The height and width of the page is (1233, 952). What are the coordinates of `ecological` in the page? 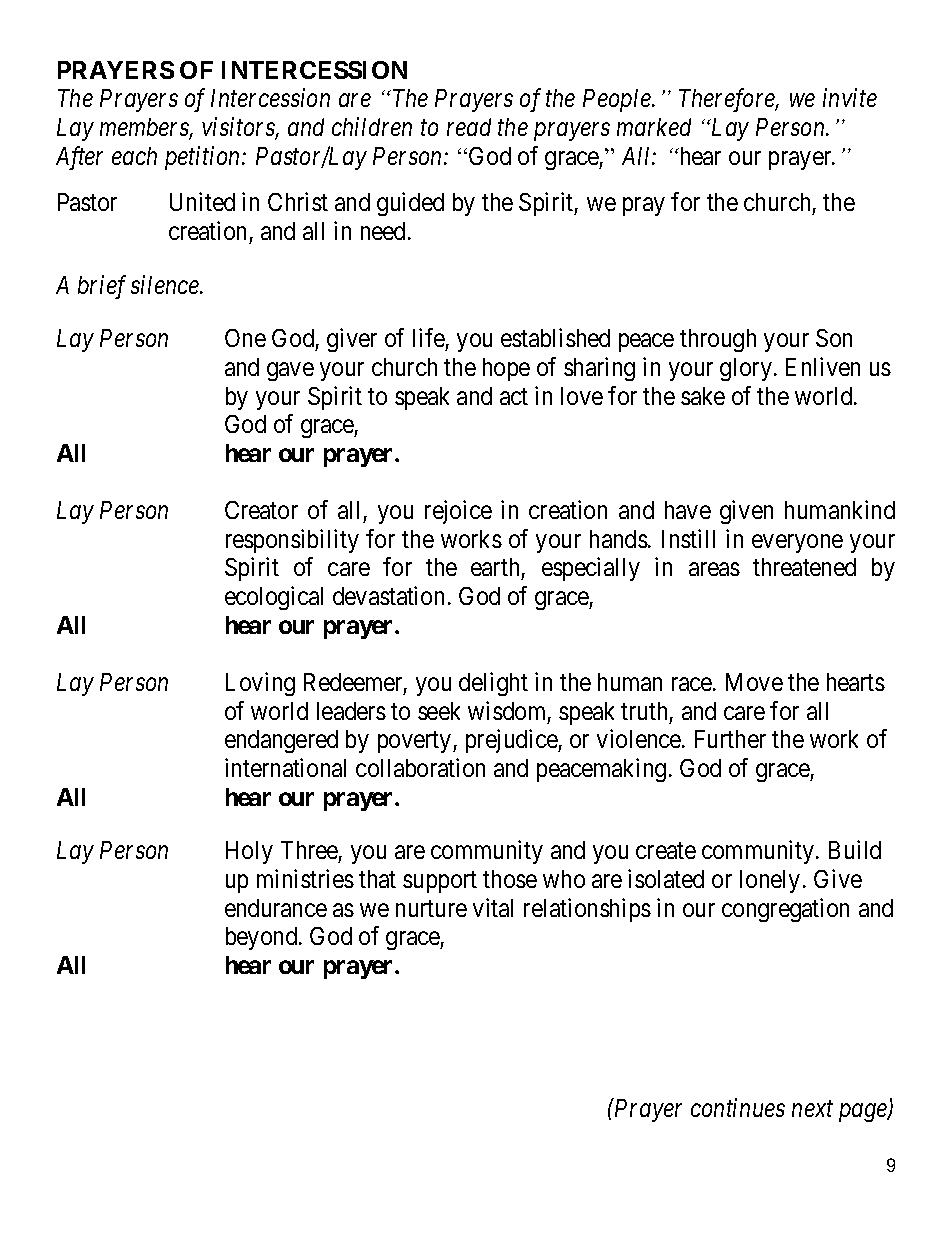 It's located at (274, 598).
